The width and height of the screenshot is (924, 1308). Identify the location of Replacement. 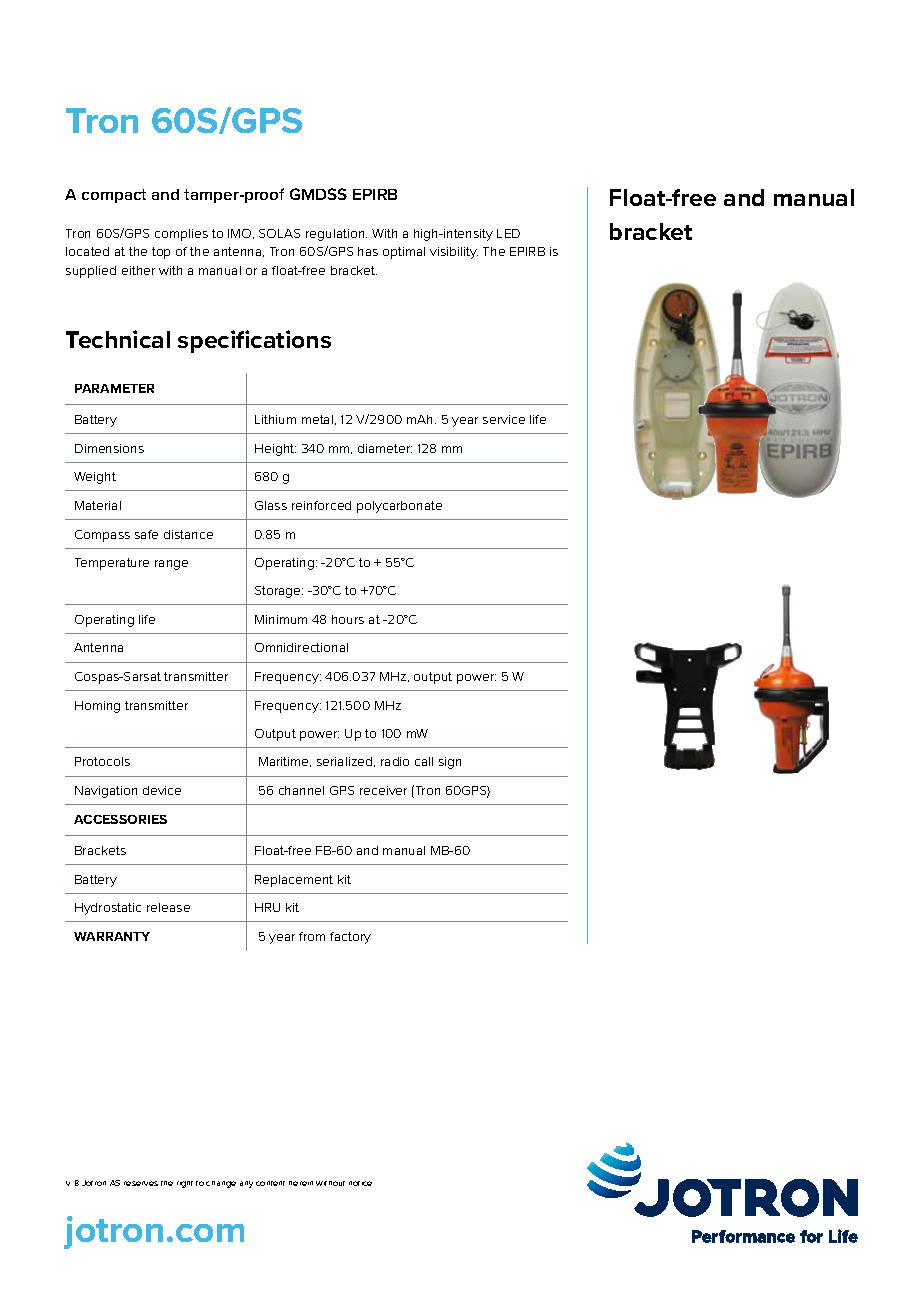
(294, 881).
